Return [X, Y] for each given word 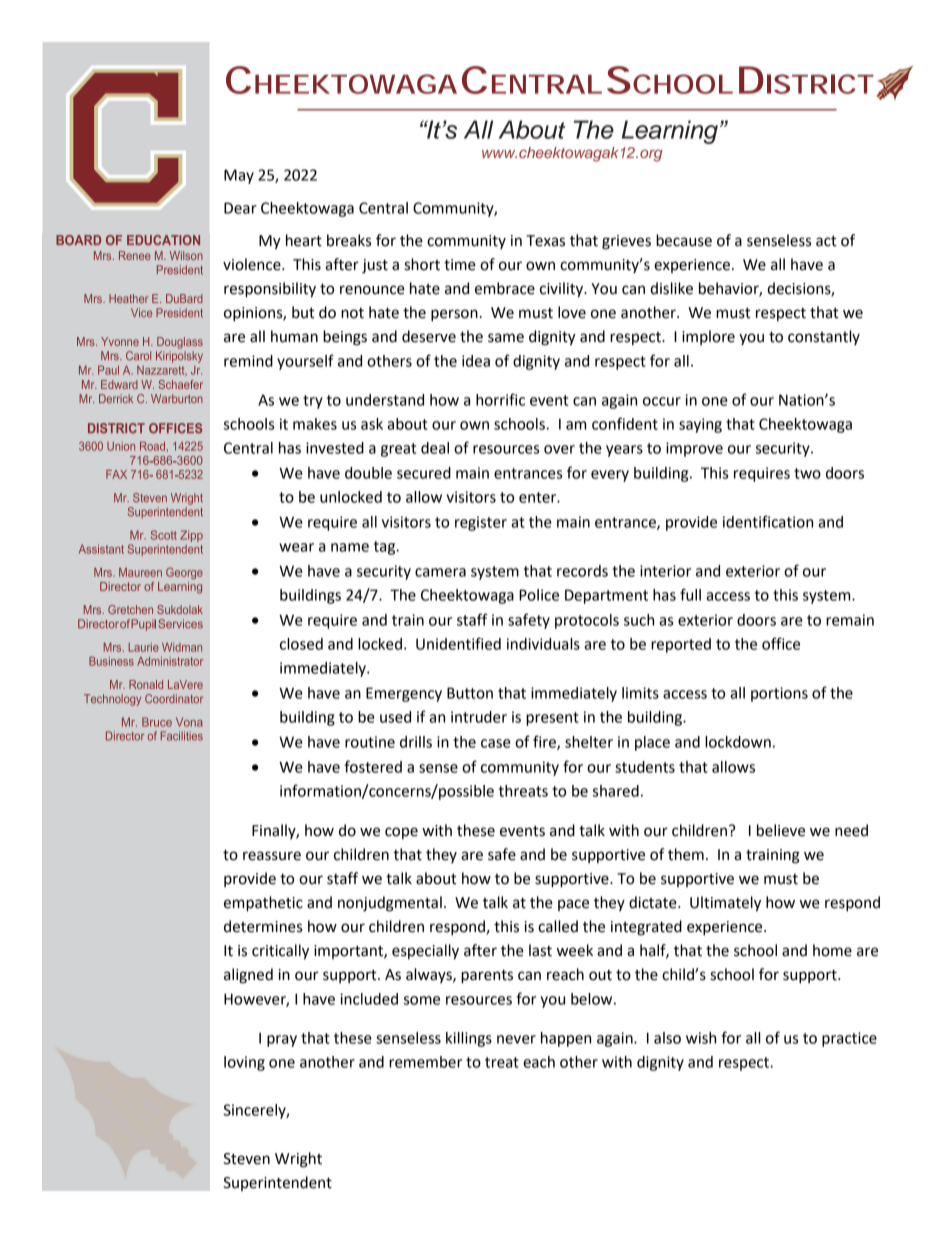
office [781, 643]
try [313, 402]
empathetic [263, 904]
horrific [500, 399]
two [807, 473]
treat [502, 1062]
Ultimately [725, 904]
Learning [670, 132]
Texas [545, 241]
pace [573, 905]
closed [301, 644]
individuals [543, 644]
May [239, 176]
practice [849, 1039]
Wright [298, 1160]
